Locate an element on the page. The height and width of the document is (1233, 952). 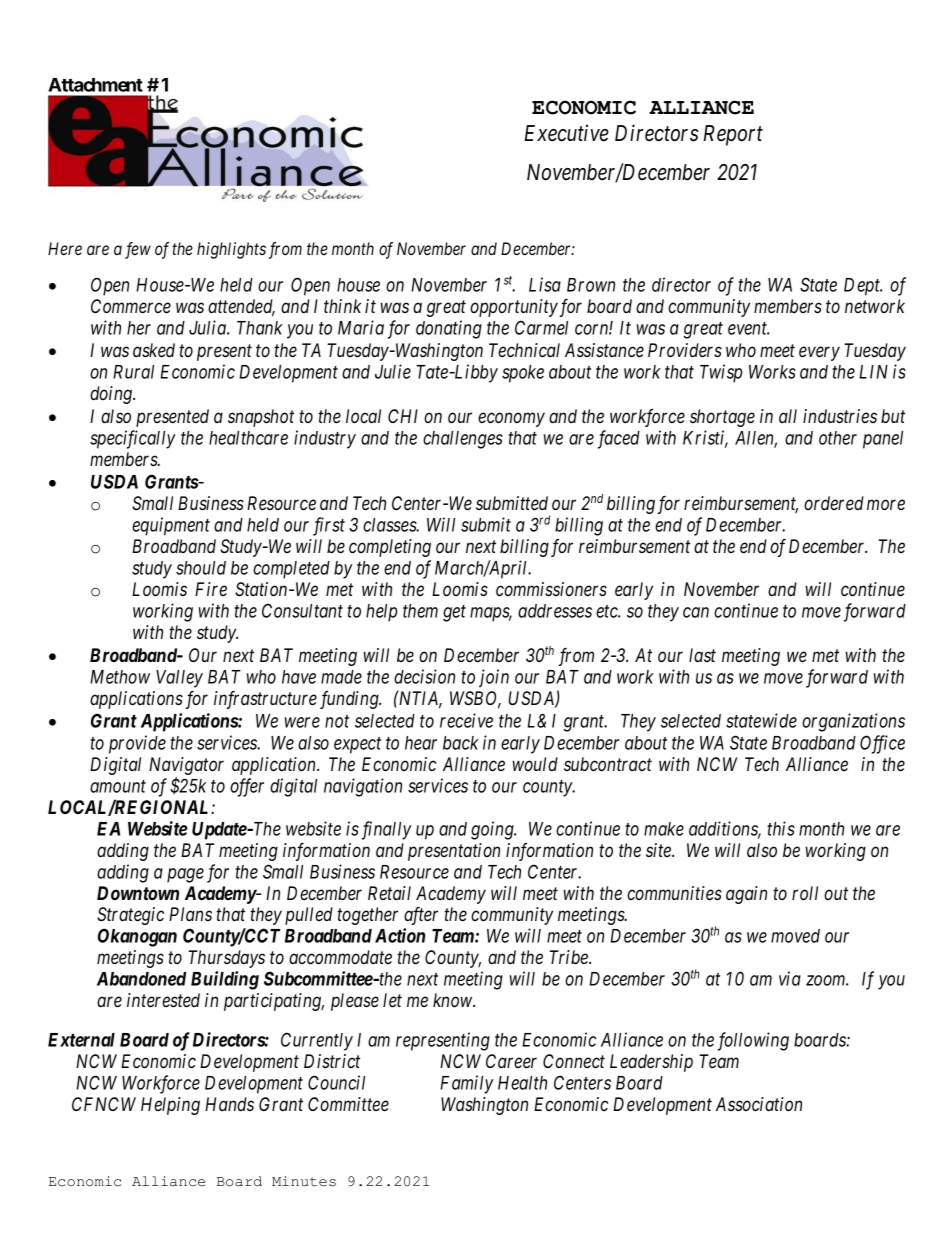
last is located at coordinates (702, 655).
